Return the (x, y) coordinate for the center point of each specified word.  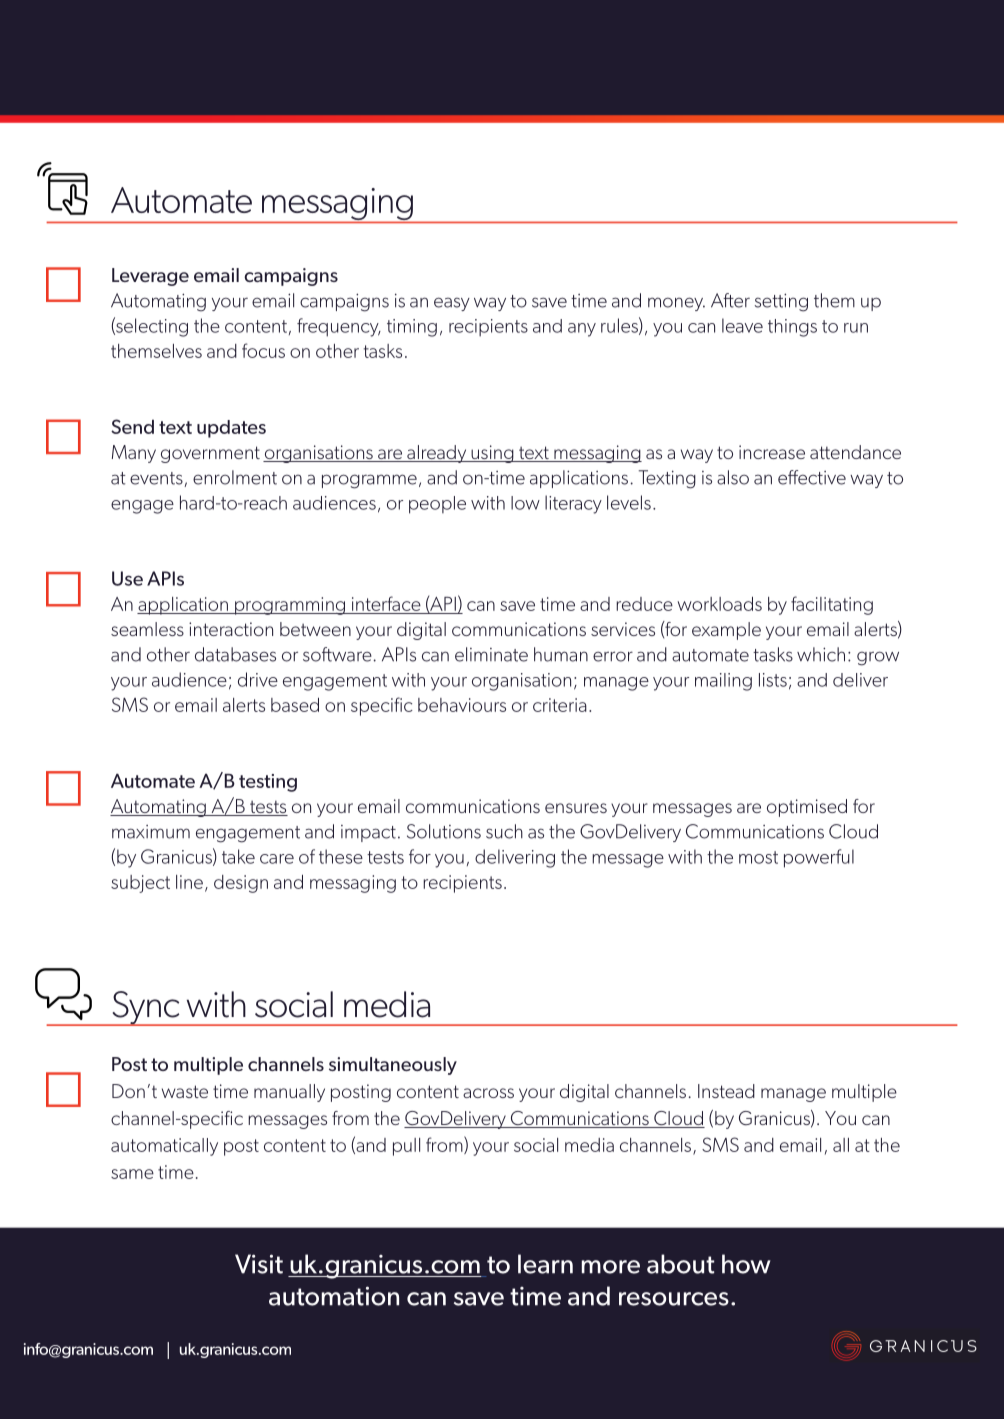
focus (263, 350)
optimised (807, 808)
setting (781, 302)
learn (545, 1264)
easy (452, 304)
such (504, 831)
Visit (259, 1264)
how (746, 1264)
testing (268, 783)
